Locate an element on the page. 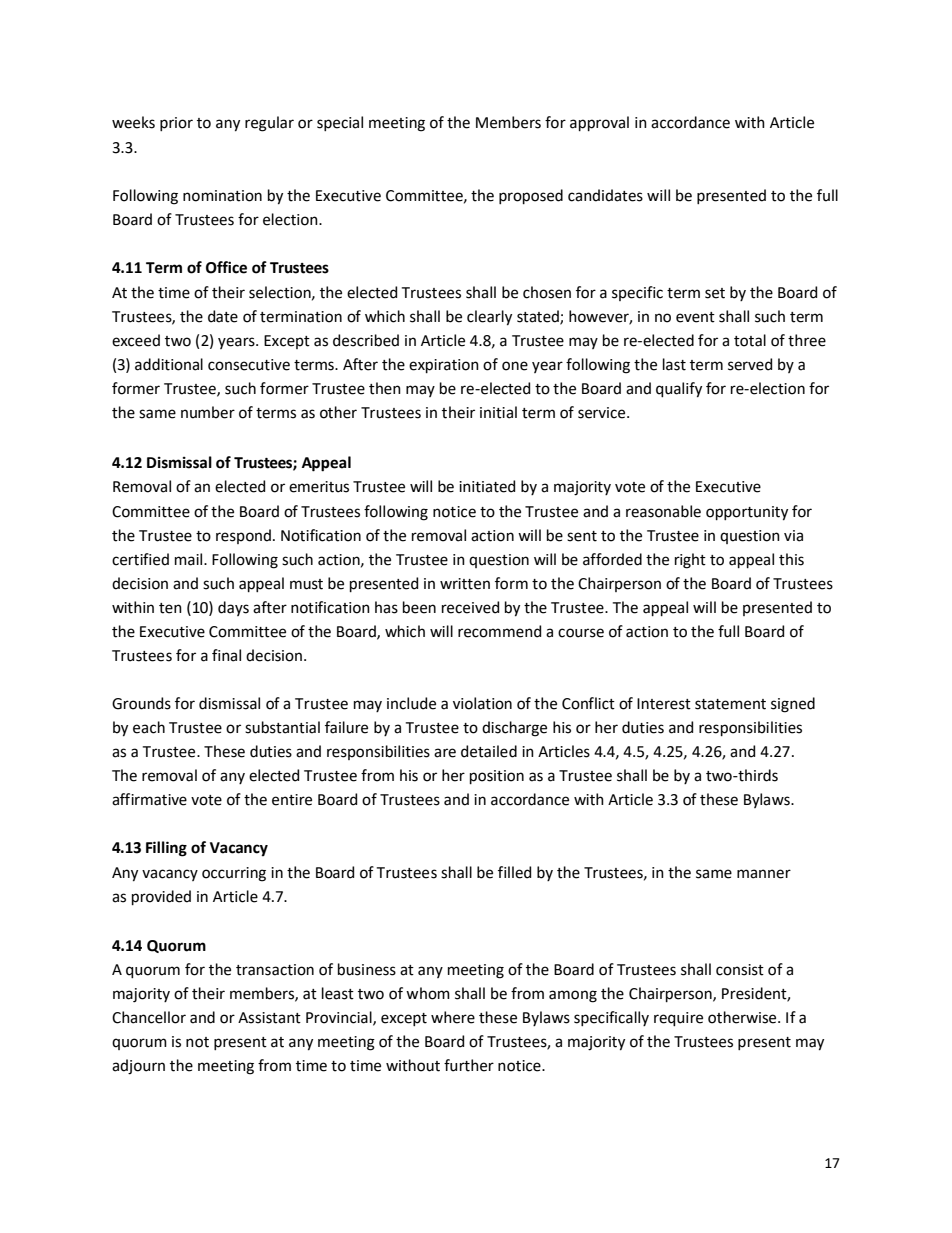  proposed is located at coordinates (531, 196).
